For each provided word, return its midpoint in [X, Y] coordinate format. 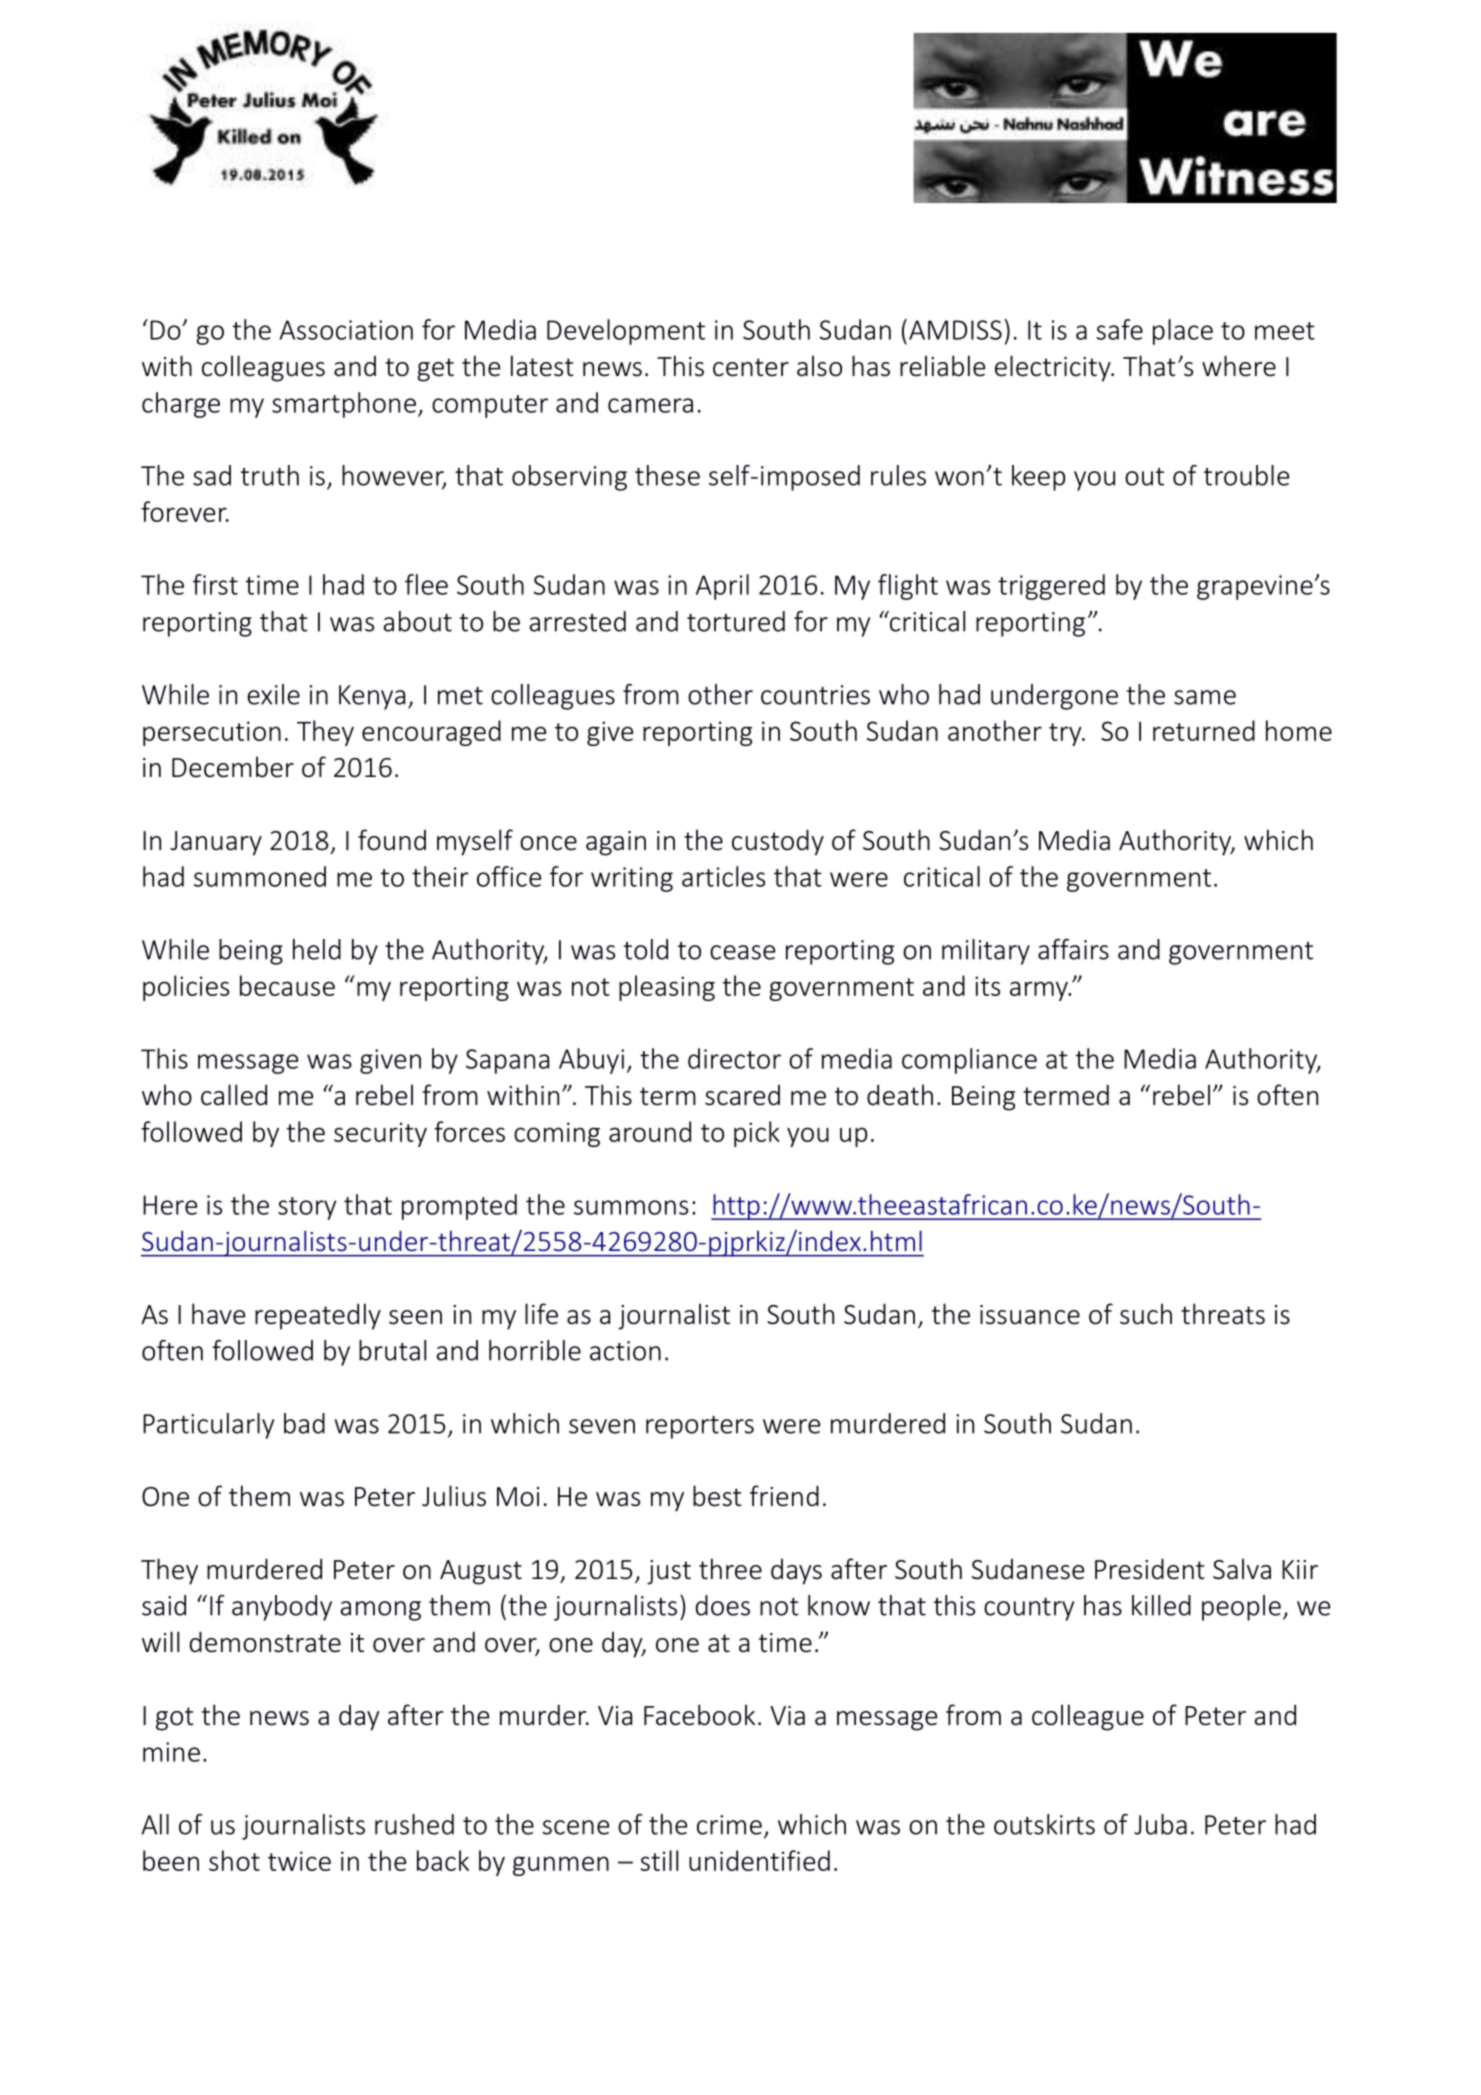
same [1205, 697]
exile [273, 694]
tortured [736, 621]
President [1149, 1569]
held [317, 949]
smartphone [344, 405]
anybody [282, 1608]
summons [631, 1207]
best [717, 1496]
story [307, 1208]
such [1146, 1314]
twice [299, 1861]
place [1183, 332]
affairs [1073, 949]
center [751, 367]
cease [742, 952]
